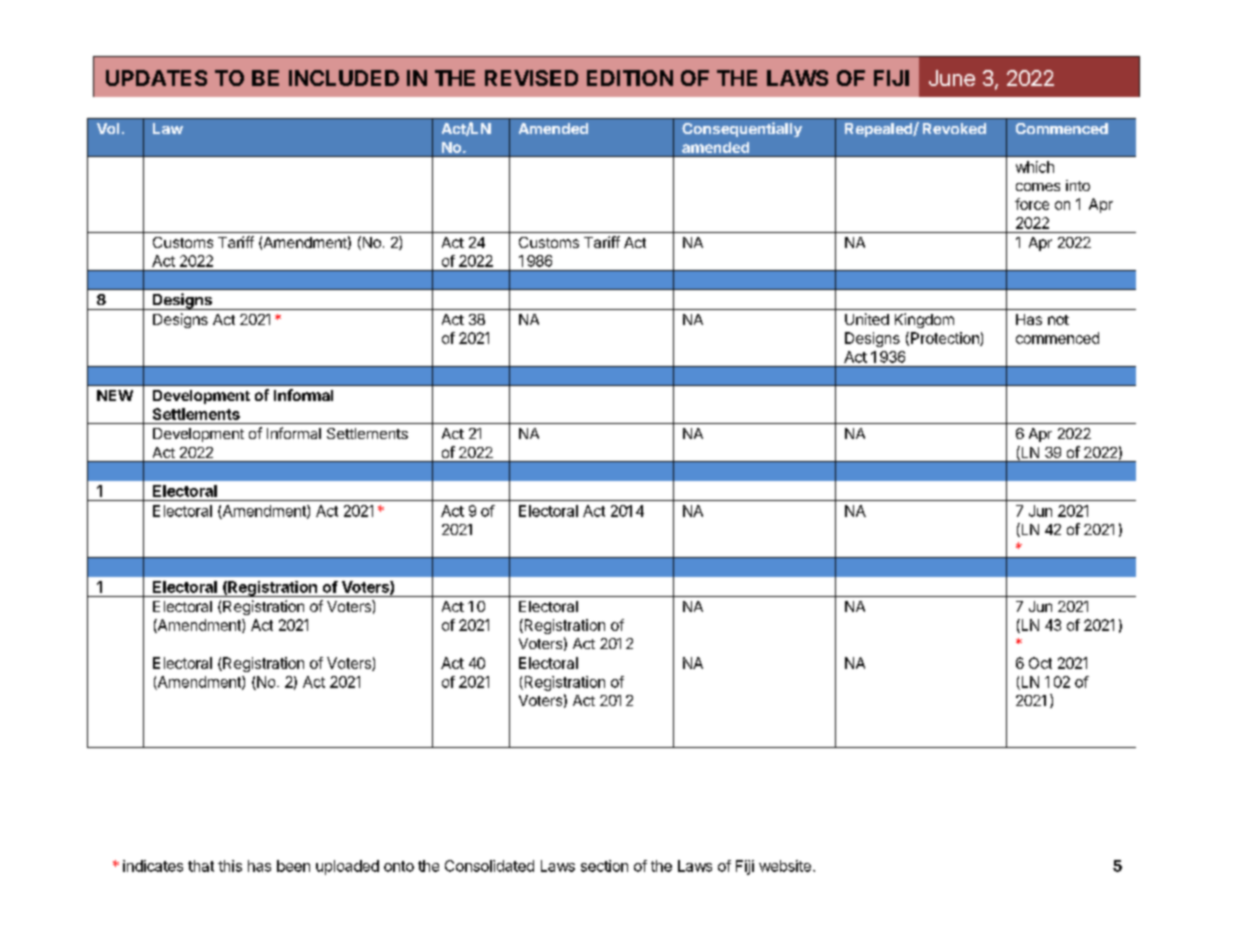  Describe the element at coordinates (952, 78) in the screenshot. I see `June` at that location.
